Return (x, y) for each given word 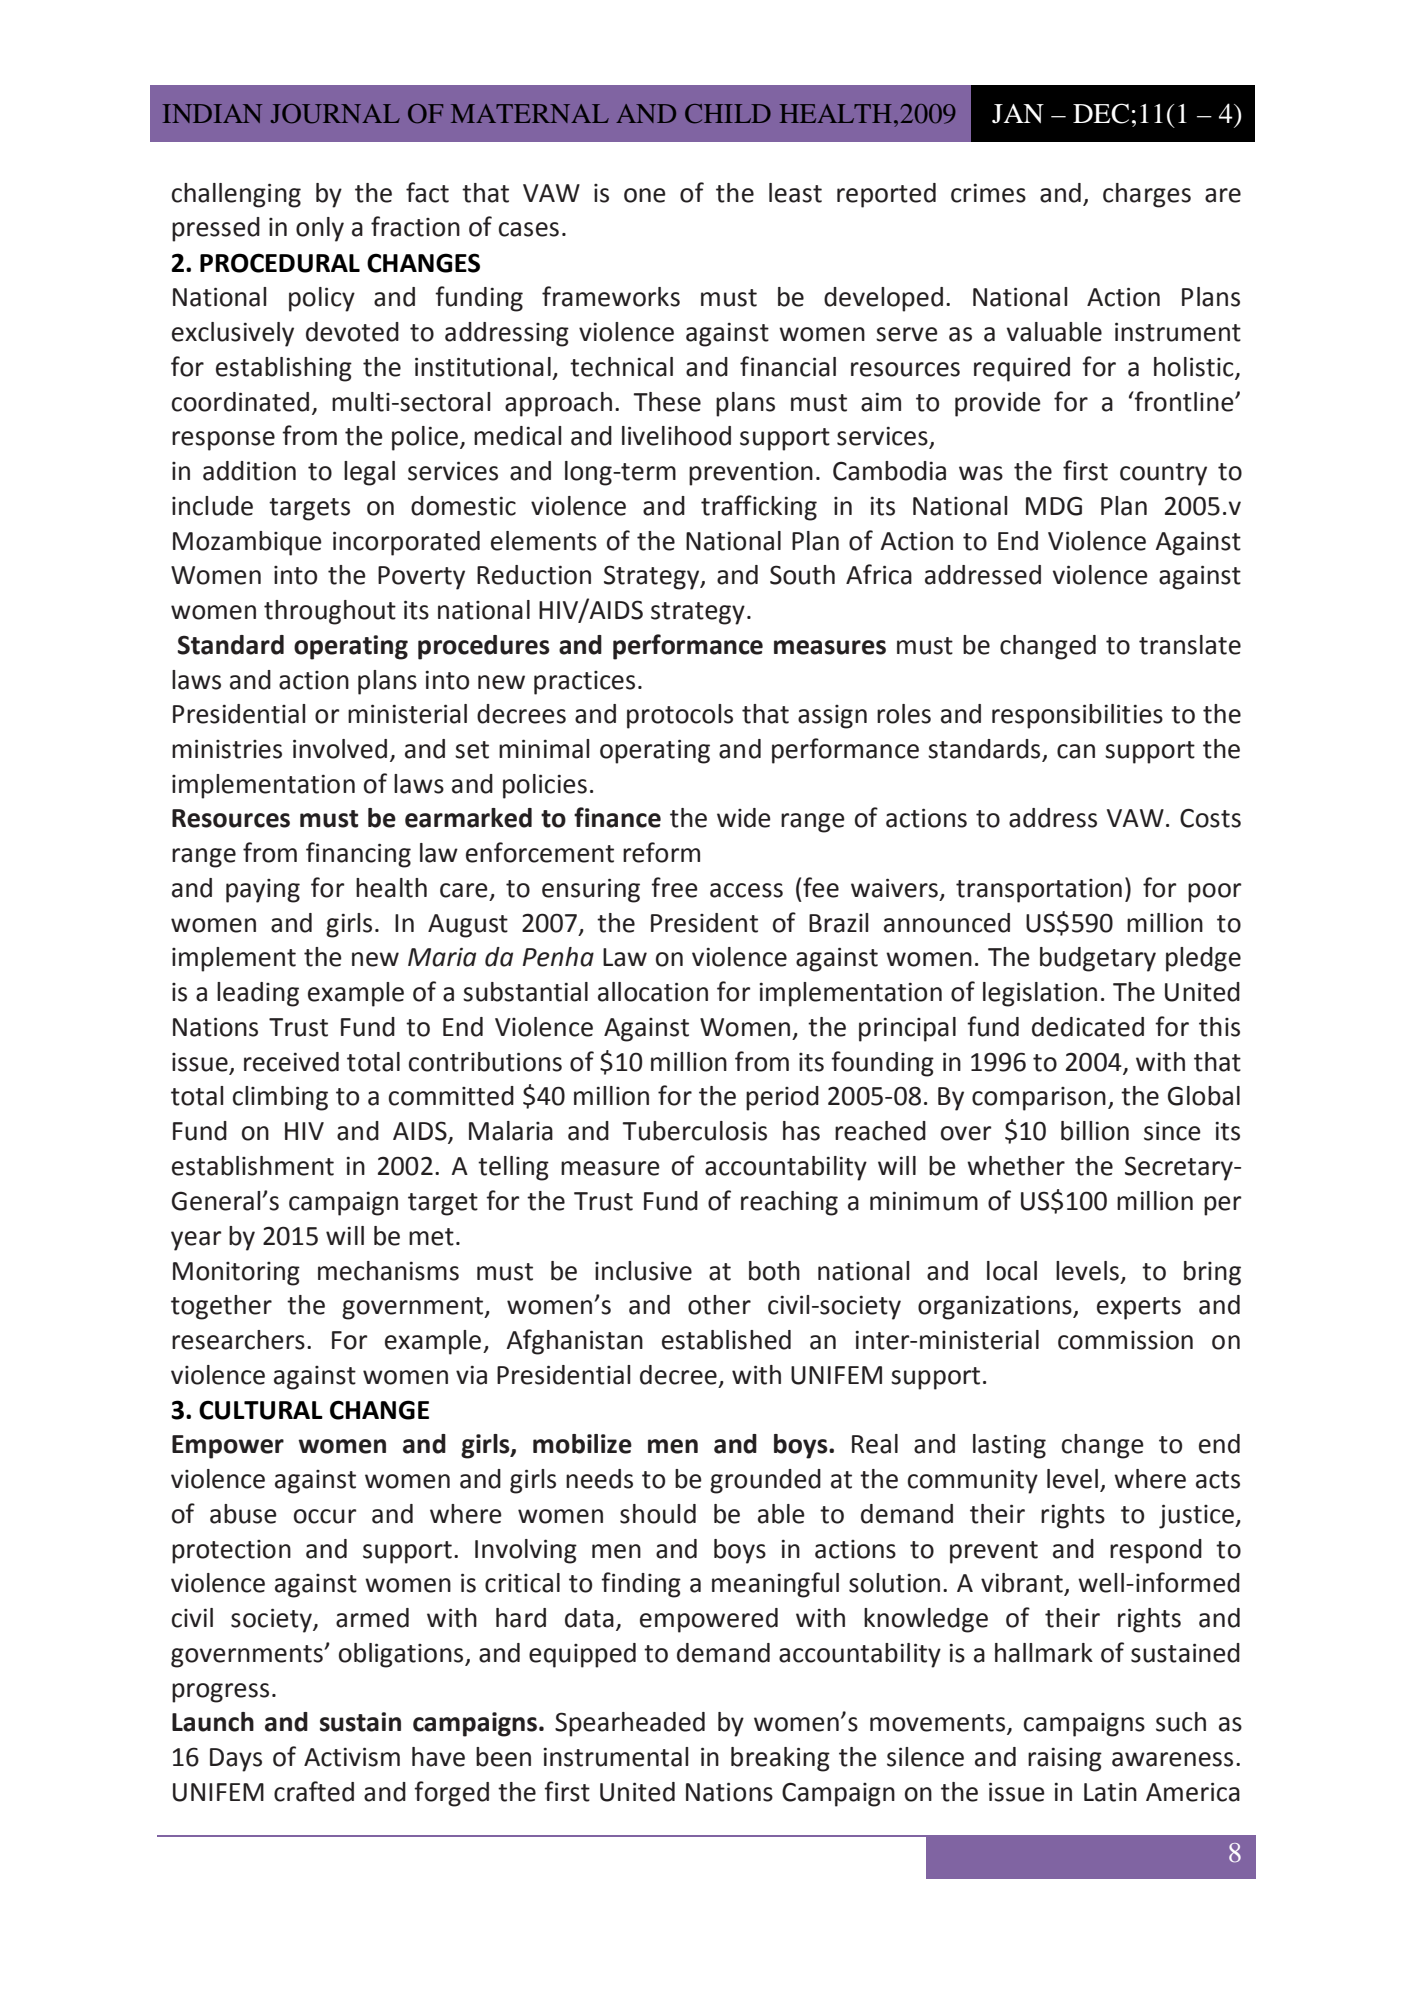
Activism (352, 1757)
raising (1065, 1759)
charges (1147, 195)
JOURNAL (335, 114)
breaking (780, 1759)
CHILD (728, 114)
